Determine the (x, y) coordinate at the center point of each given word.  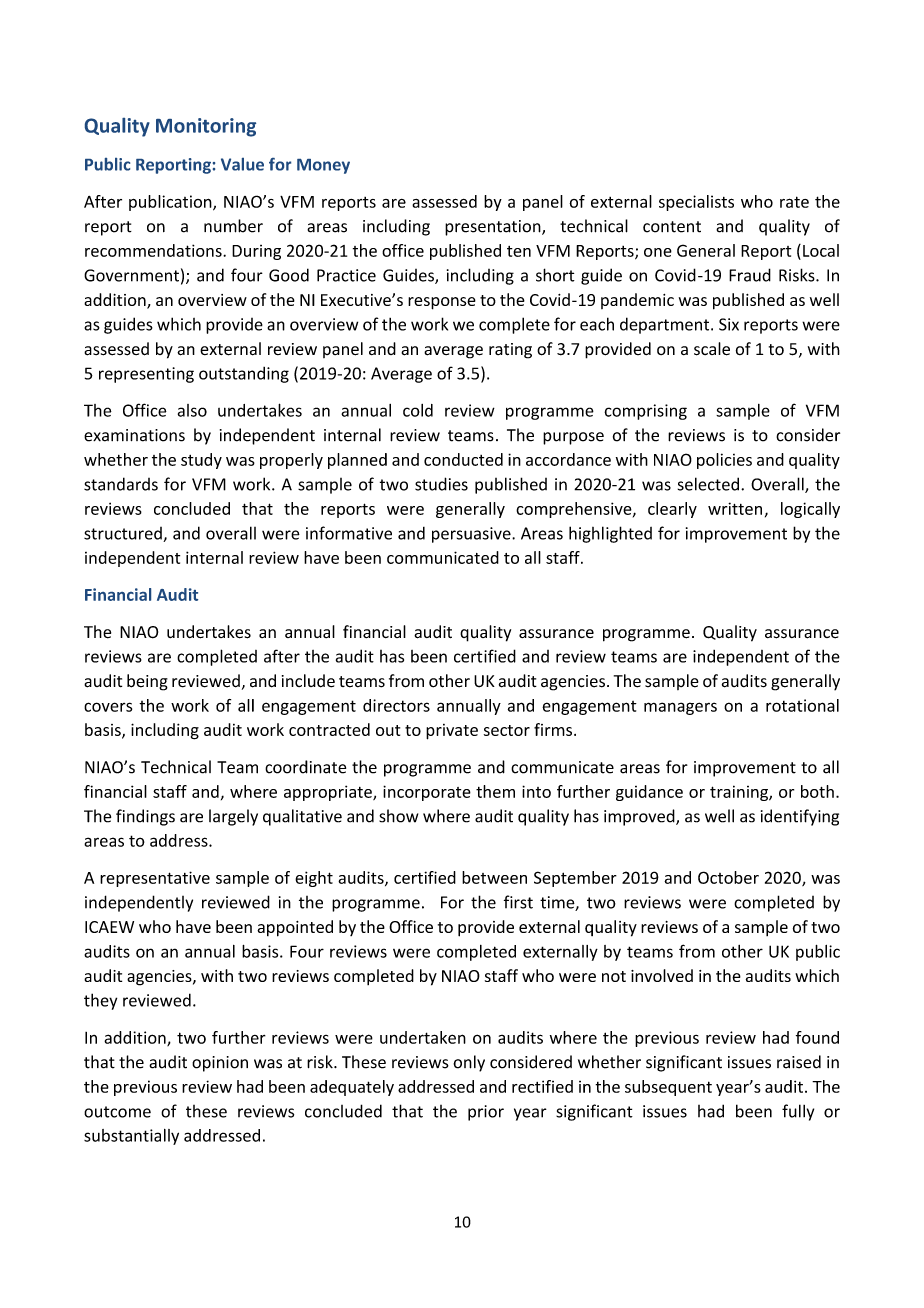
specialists (696, 203)
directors (396, 705)
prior (486, 1113)
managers (680, 708)
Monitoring (206, 127)
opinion (220, 1064)
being (147, 682)
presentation (494, 228)
